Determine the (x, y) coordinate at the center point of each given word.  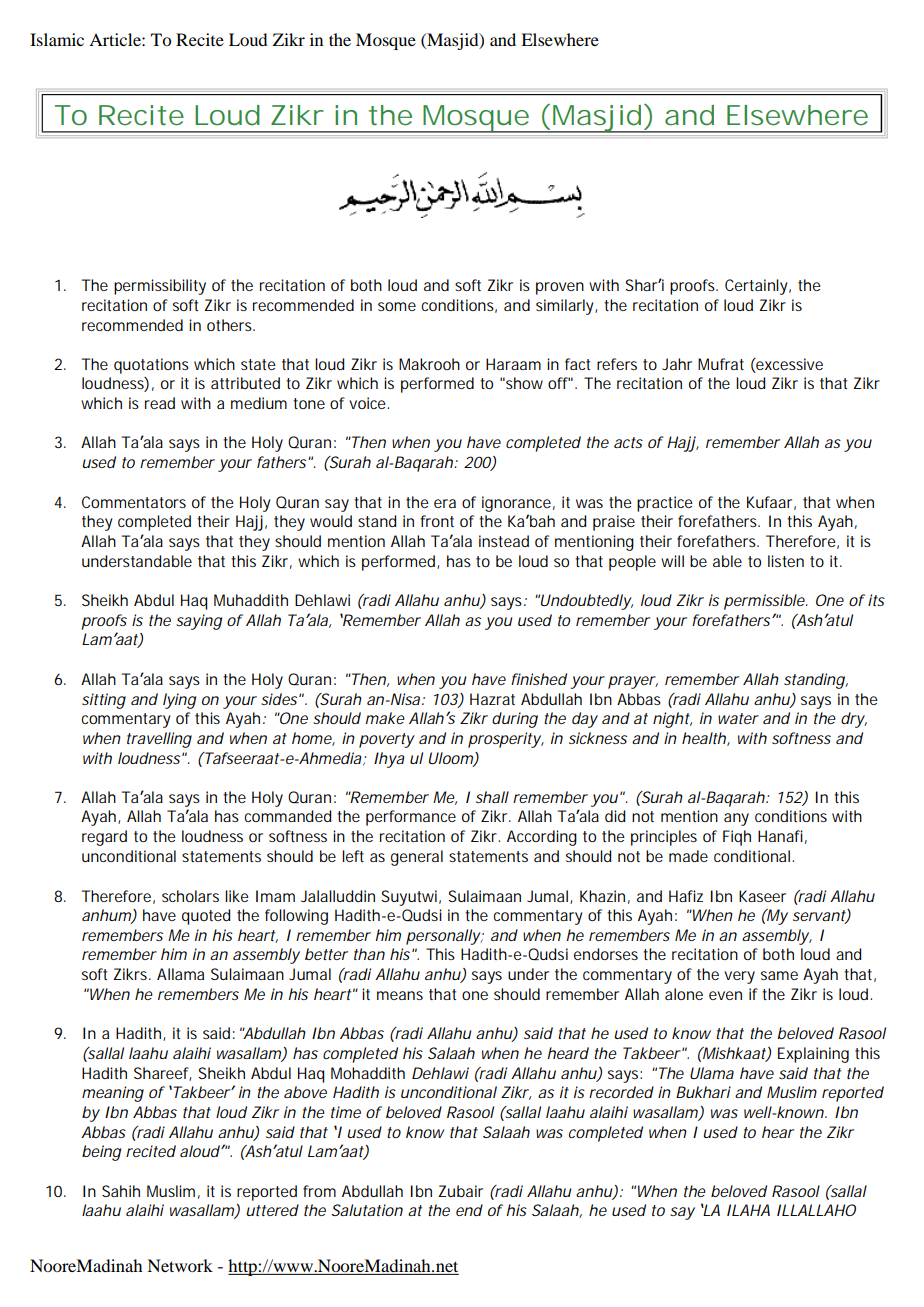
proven (560, 288)
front (437, 521)
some (397, 306)
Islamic (57, 39)
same (779, 975)
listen (786, 561)
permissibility (160, 287)
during (515, 720)
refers (617, 364)
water (738, 718)
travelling (159, 740)
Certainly (757, 287)
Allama (180, 974)
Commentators (134, 502)
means (400, 995)
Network (180, 1265)
